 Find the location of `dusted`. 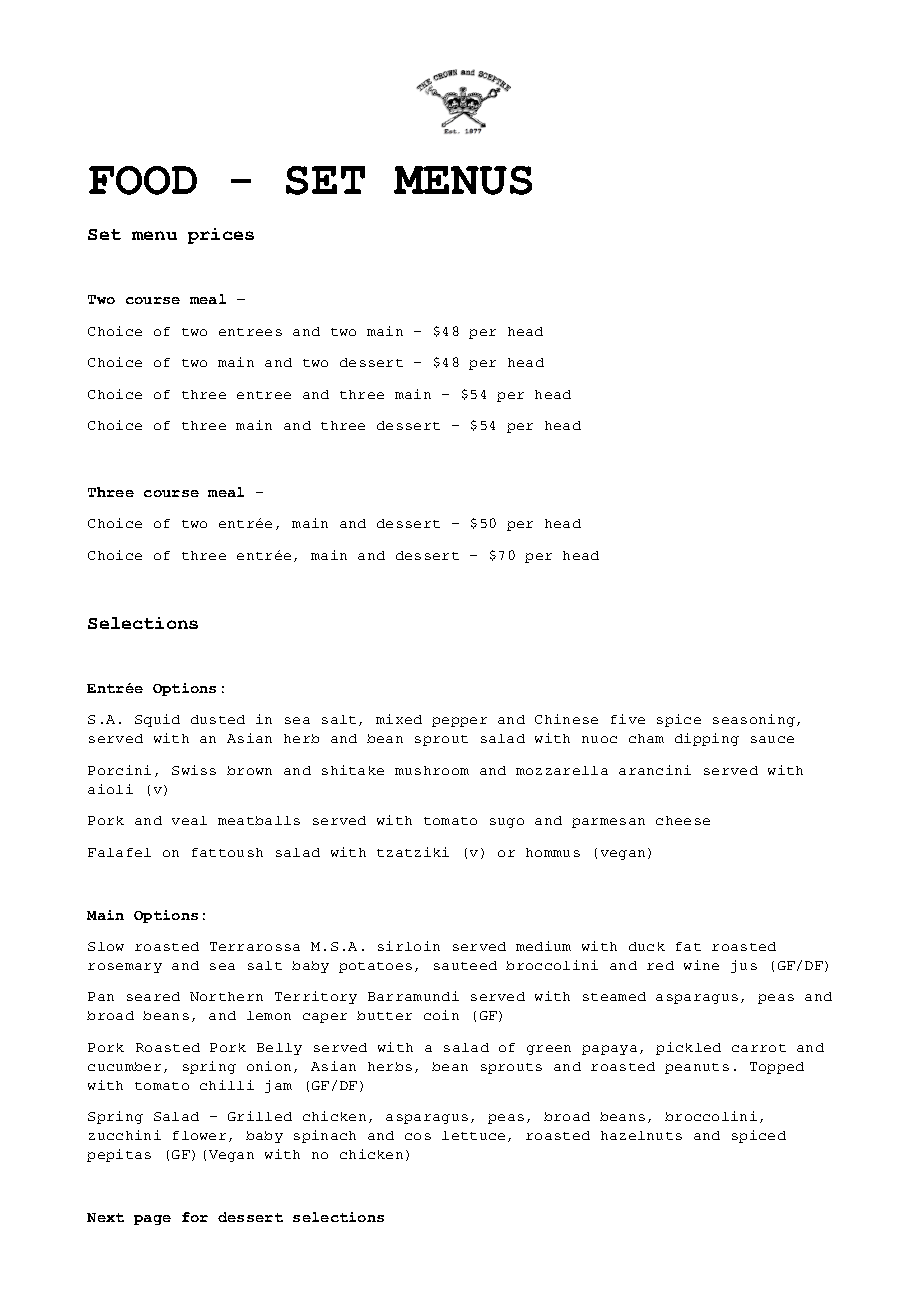

dusted is located at coordinates (218, 719).
